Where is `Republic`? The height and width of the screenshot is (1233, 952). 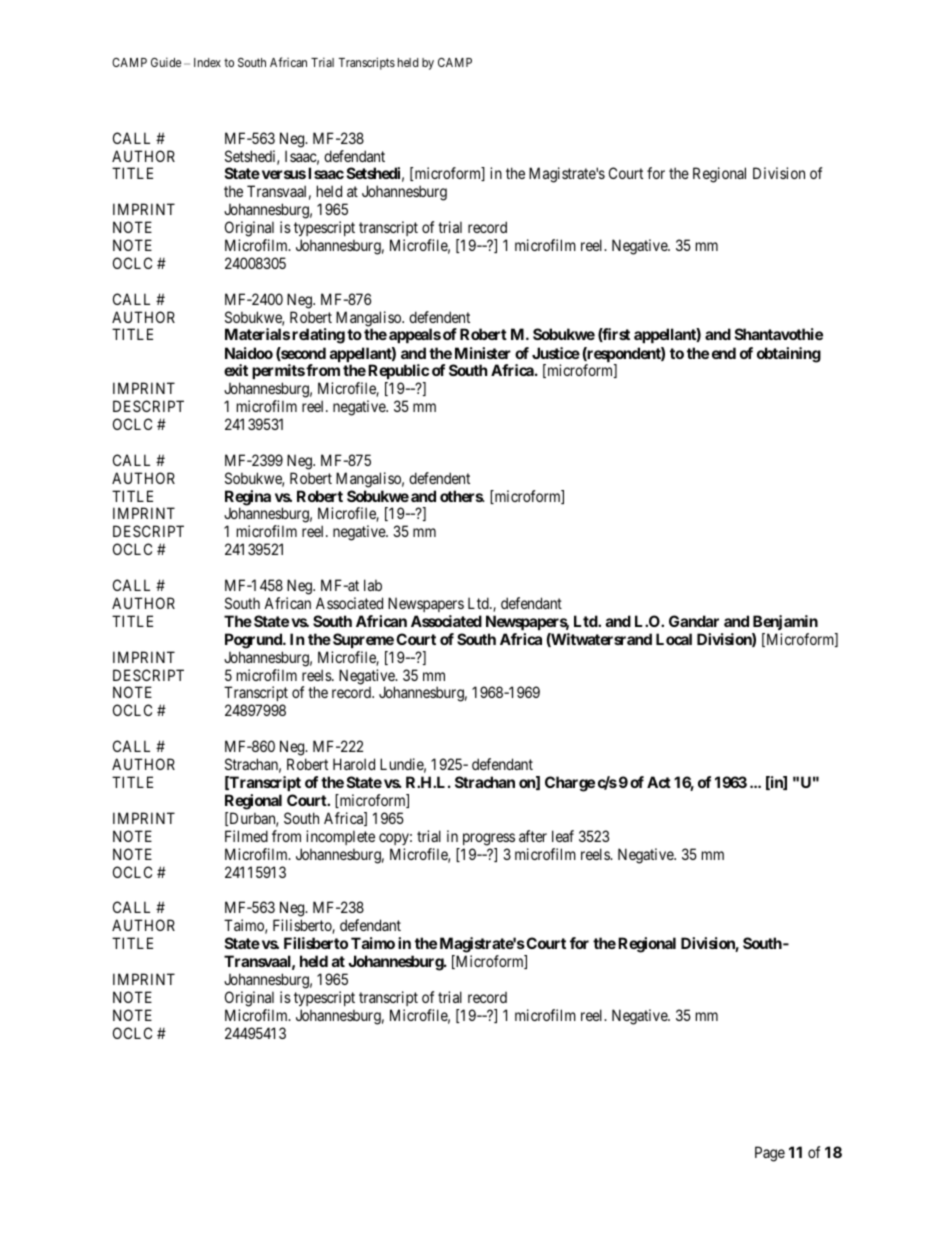 Republic is located at coordinates (398, 371).
